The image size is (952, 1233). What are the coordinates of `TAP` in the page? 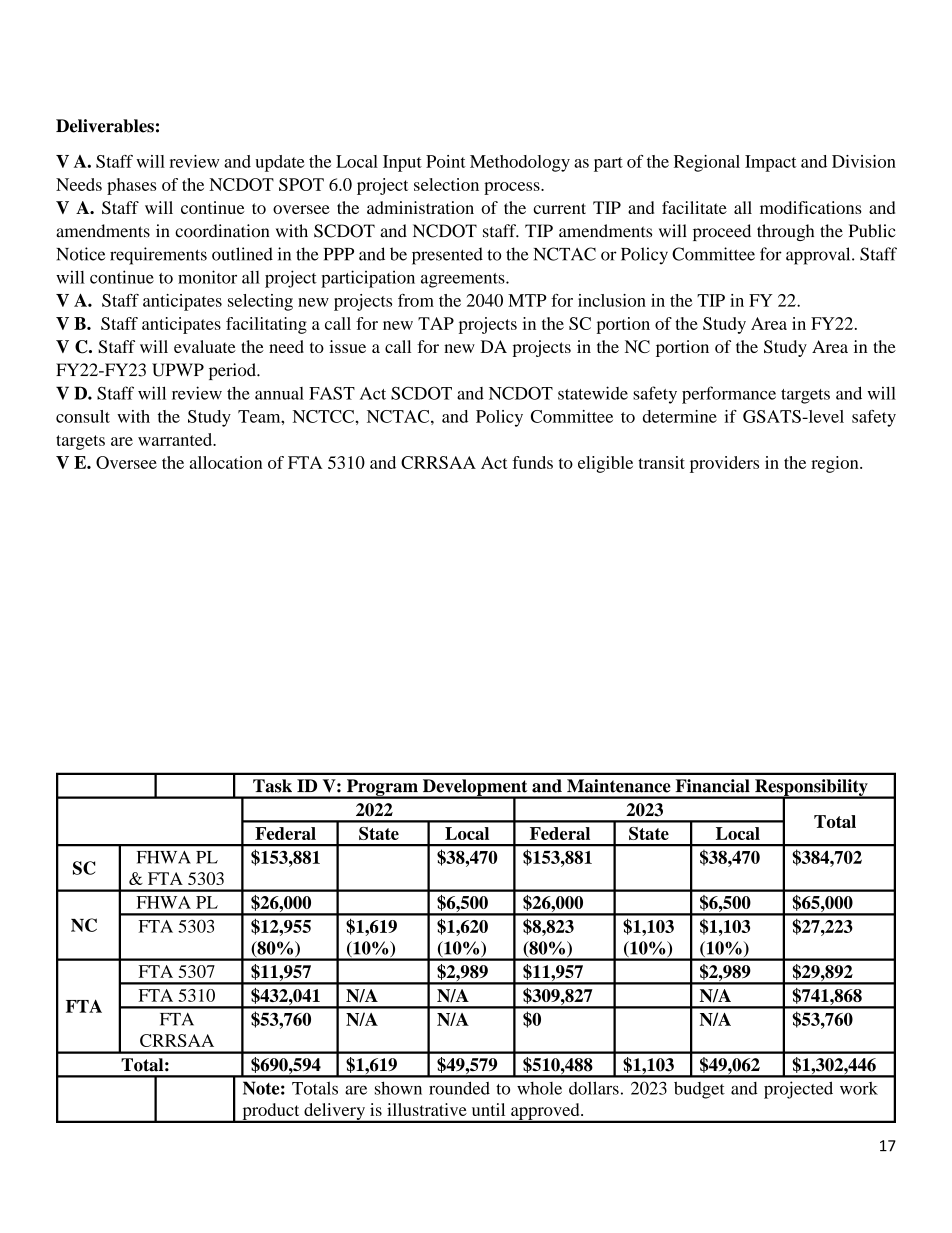 It's located at (436, 323).
